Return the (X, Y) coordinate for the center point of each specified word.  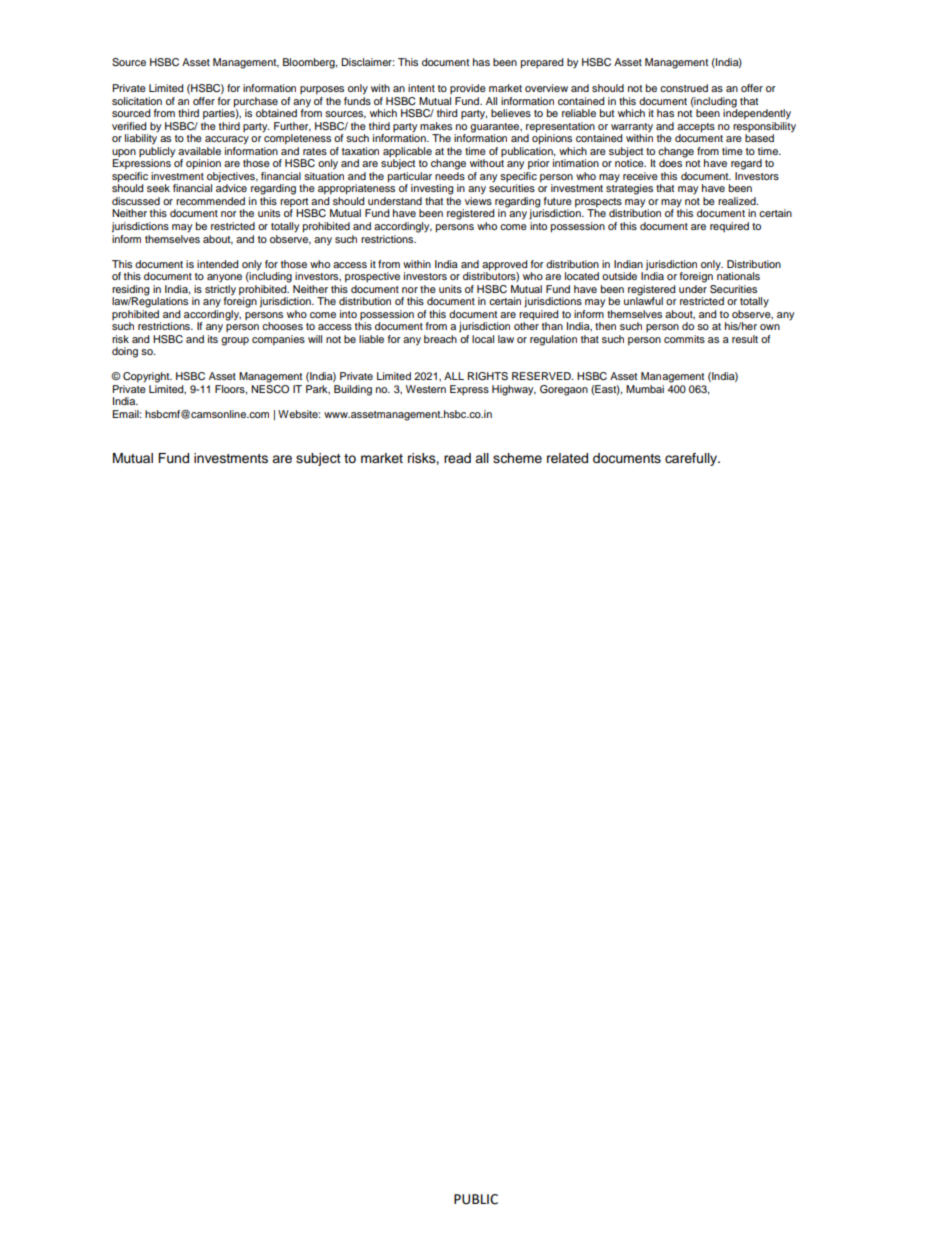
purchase (256, 102)
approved (504, 265)
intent (421, 88)
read (457, 458)
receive (640, 176)
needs (450, 176)
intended (217, 264)
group (235, 341)
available (199, 151)
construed (684, 88)
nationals (738, 275)
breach (440, 339)
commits (684, 339)
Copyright (147, 377)
